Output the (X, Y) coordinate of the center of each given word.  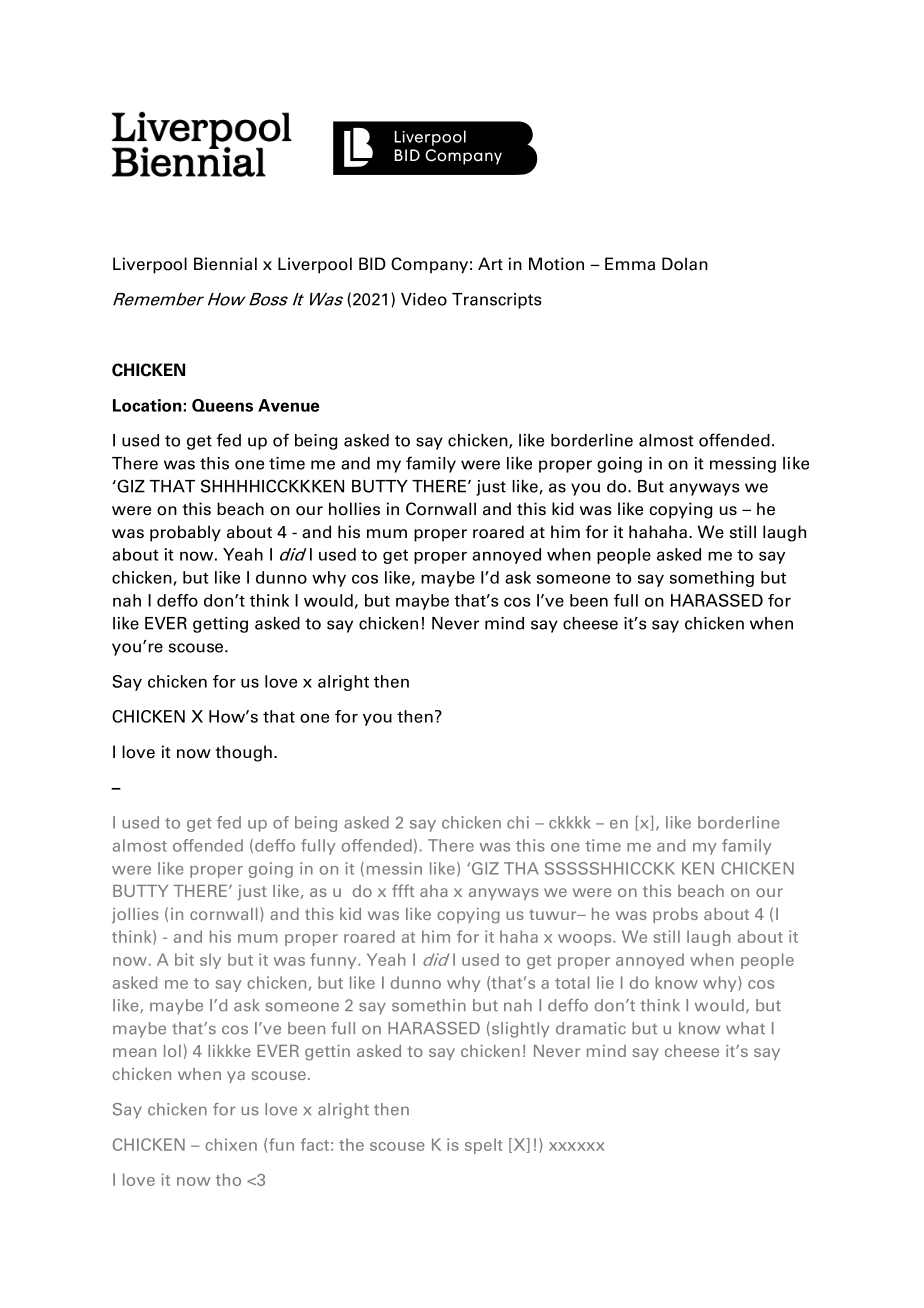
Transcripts (497, 301)
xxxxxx (577, 1146)
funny (334, 961)
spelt (484, 1146)
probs (675, 915)
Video (424, 299)
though (244, 753)
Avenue (288, 405)
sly (210, 961)
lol (172, 1051)
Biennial (225, 264)
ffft (403, 890)
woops (586, 940)
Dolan (685, 264)
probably (185, 533)
